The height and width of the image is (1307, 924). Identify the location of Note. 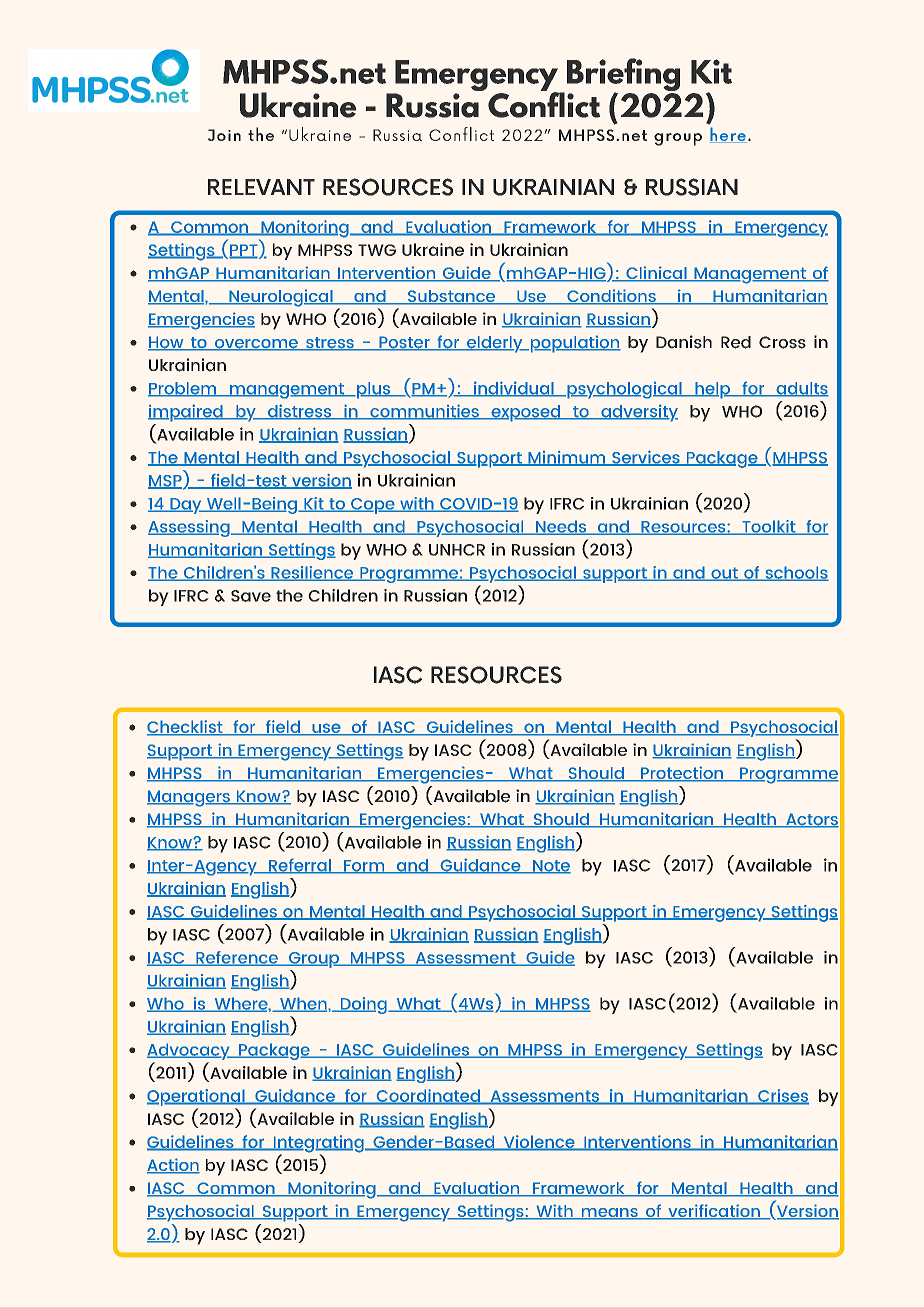
(550, 867).
